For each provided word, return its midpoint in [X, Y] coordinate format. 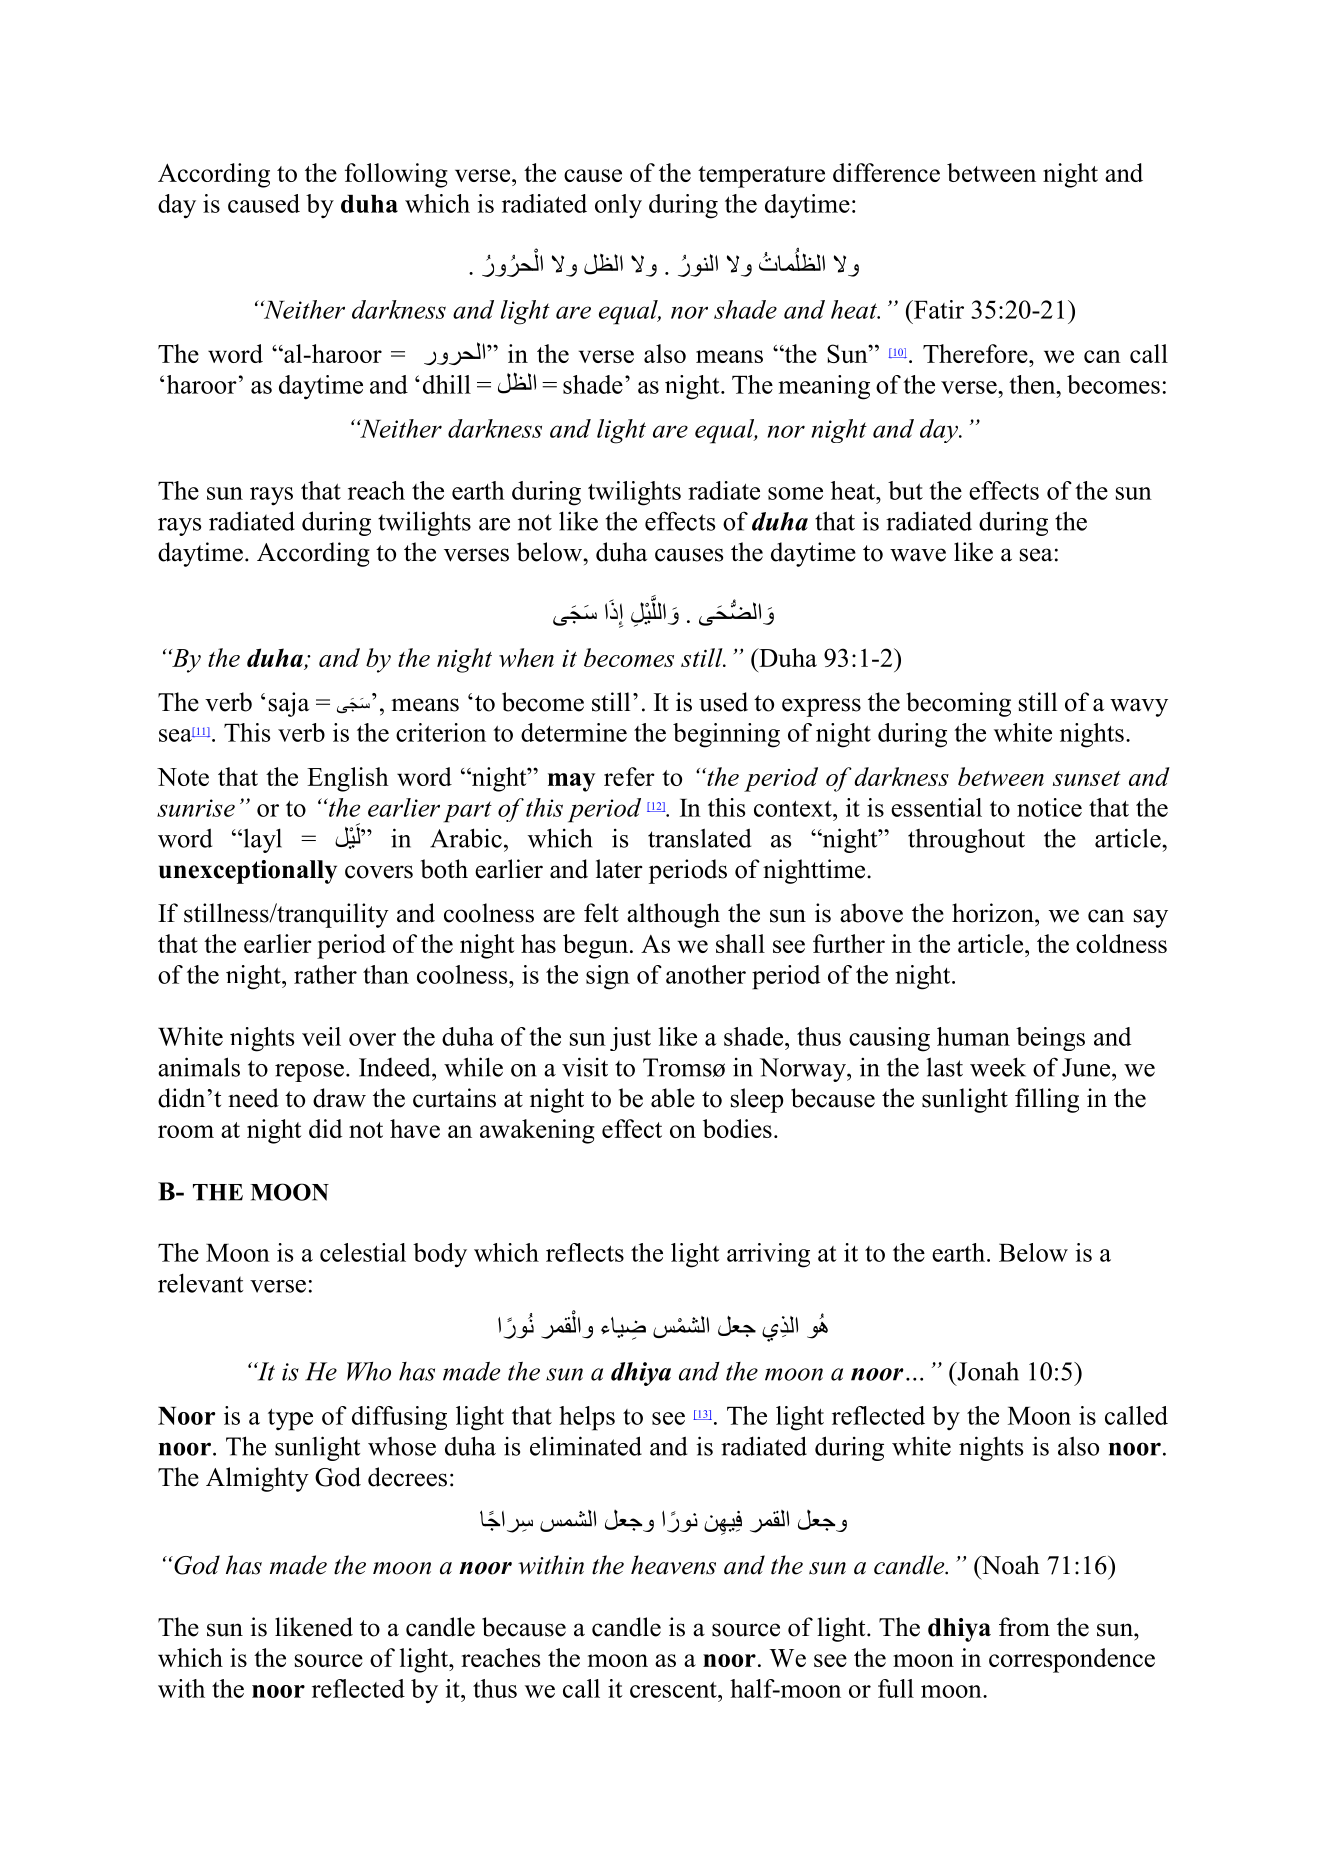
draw [339, 1098]
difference [886, 172]
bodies [737, 1128]
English [348, 779]
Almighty [257, 1479]
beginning [726, 735]
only [618, 206]
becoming [958, 704]
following [396, 175]
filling [1047, 1100]
